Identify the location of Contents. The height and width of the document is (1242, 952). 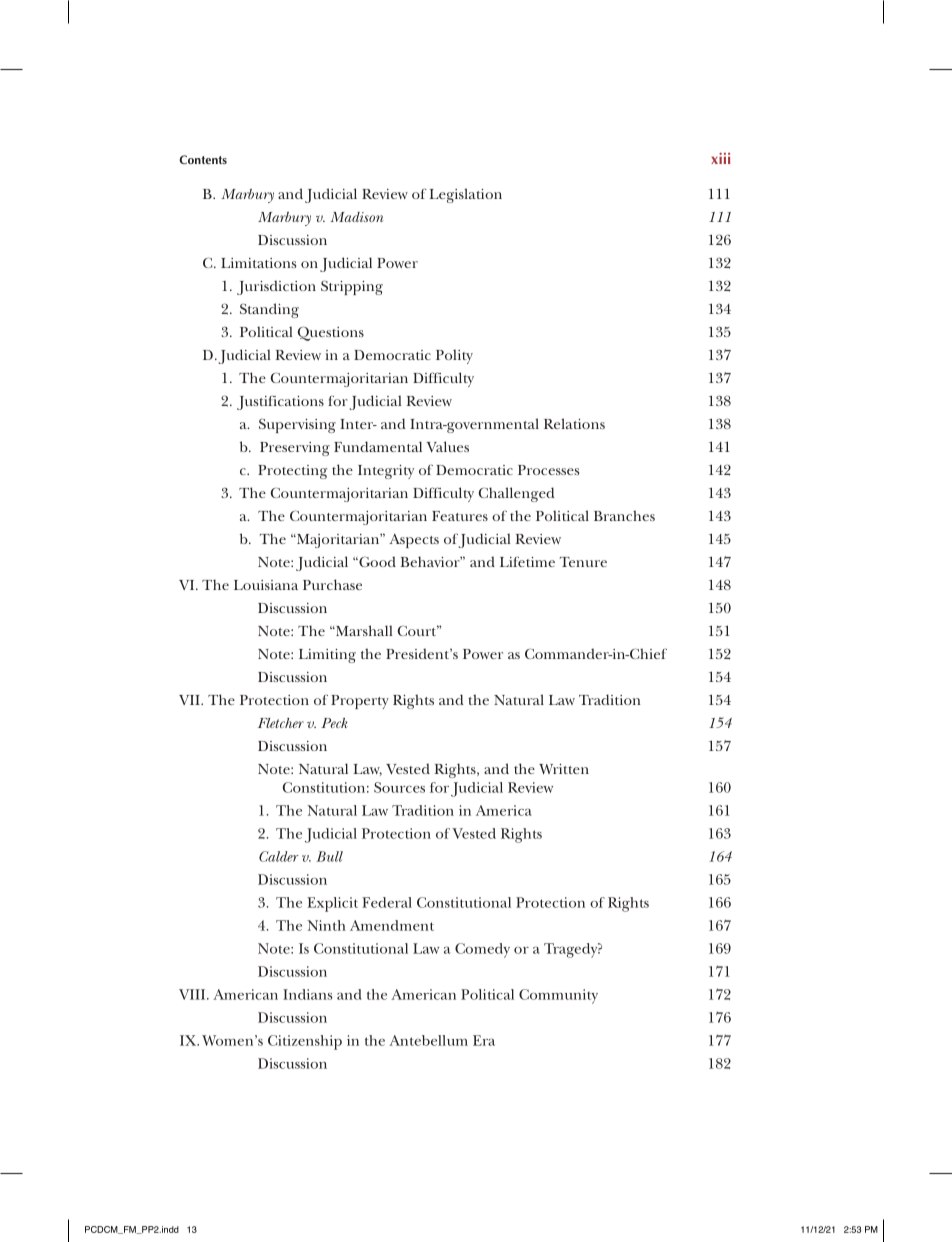
(203, 159).
